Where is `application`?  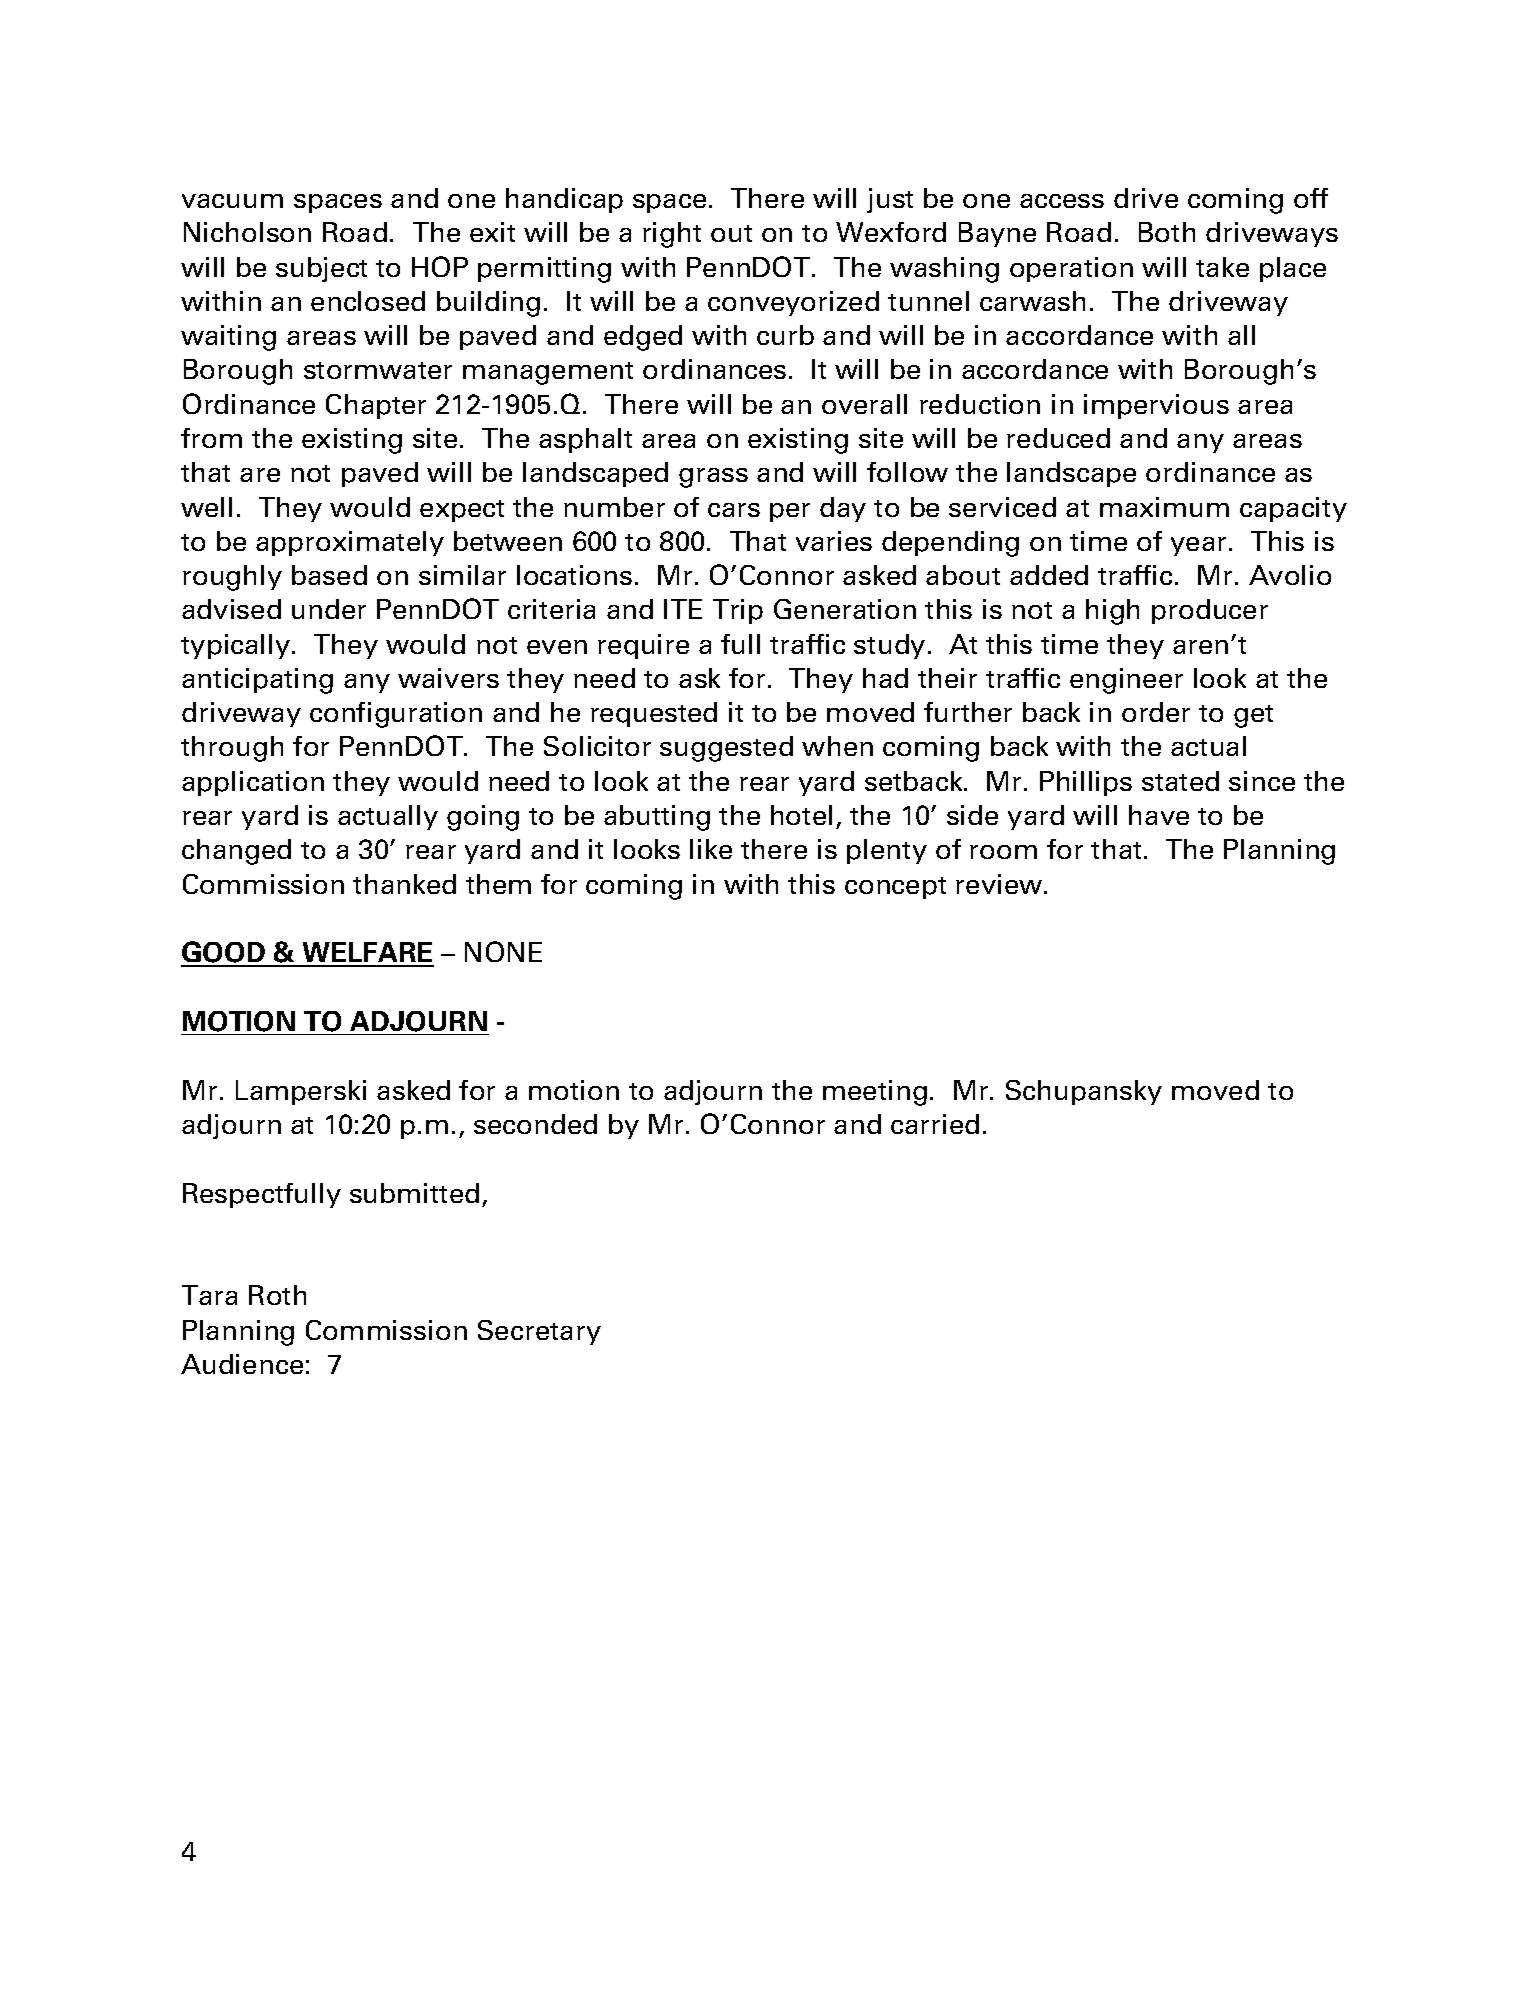
application is located at coordinates (253, 783).
